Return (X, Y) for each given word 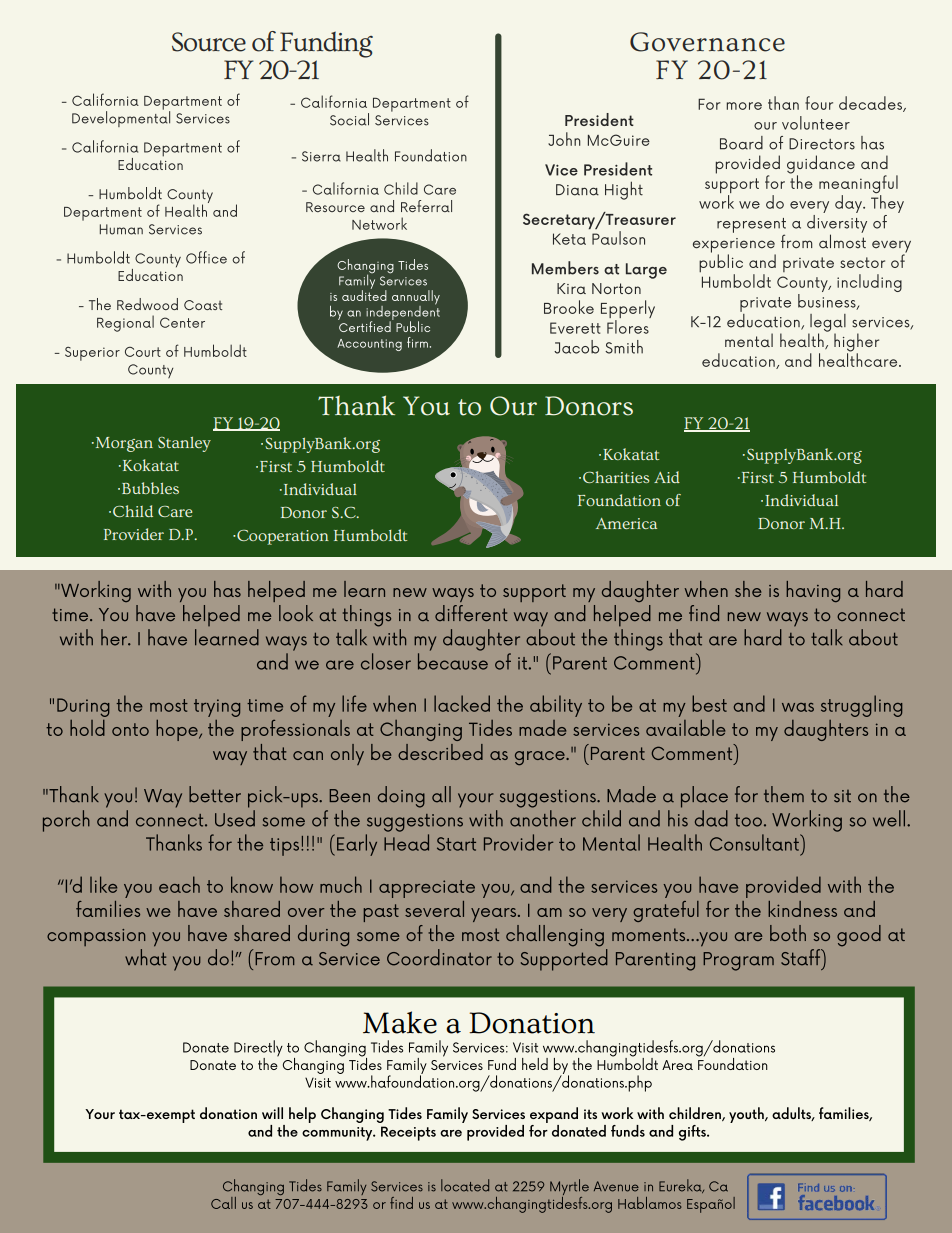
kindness (802, 909)
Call (223, 1203)
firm (417, 342)
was (798, 707)
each (179, 884)
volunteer (816, 123)
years (495, 915)
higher (856, 343)
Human (121, 229)
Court (143, 352)
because (453, 661)
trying (217, 708)
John (564, 139)
